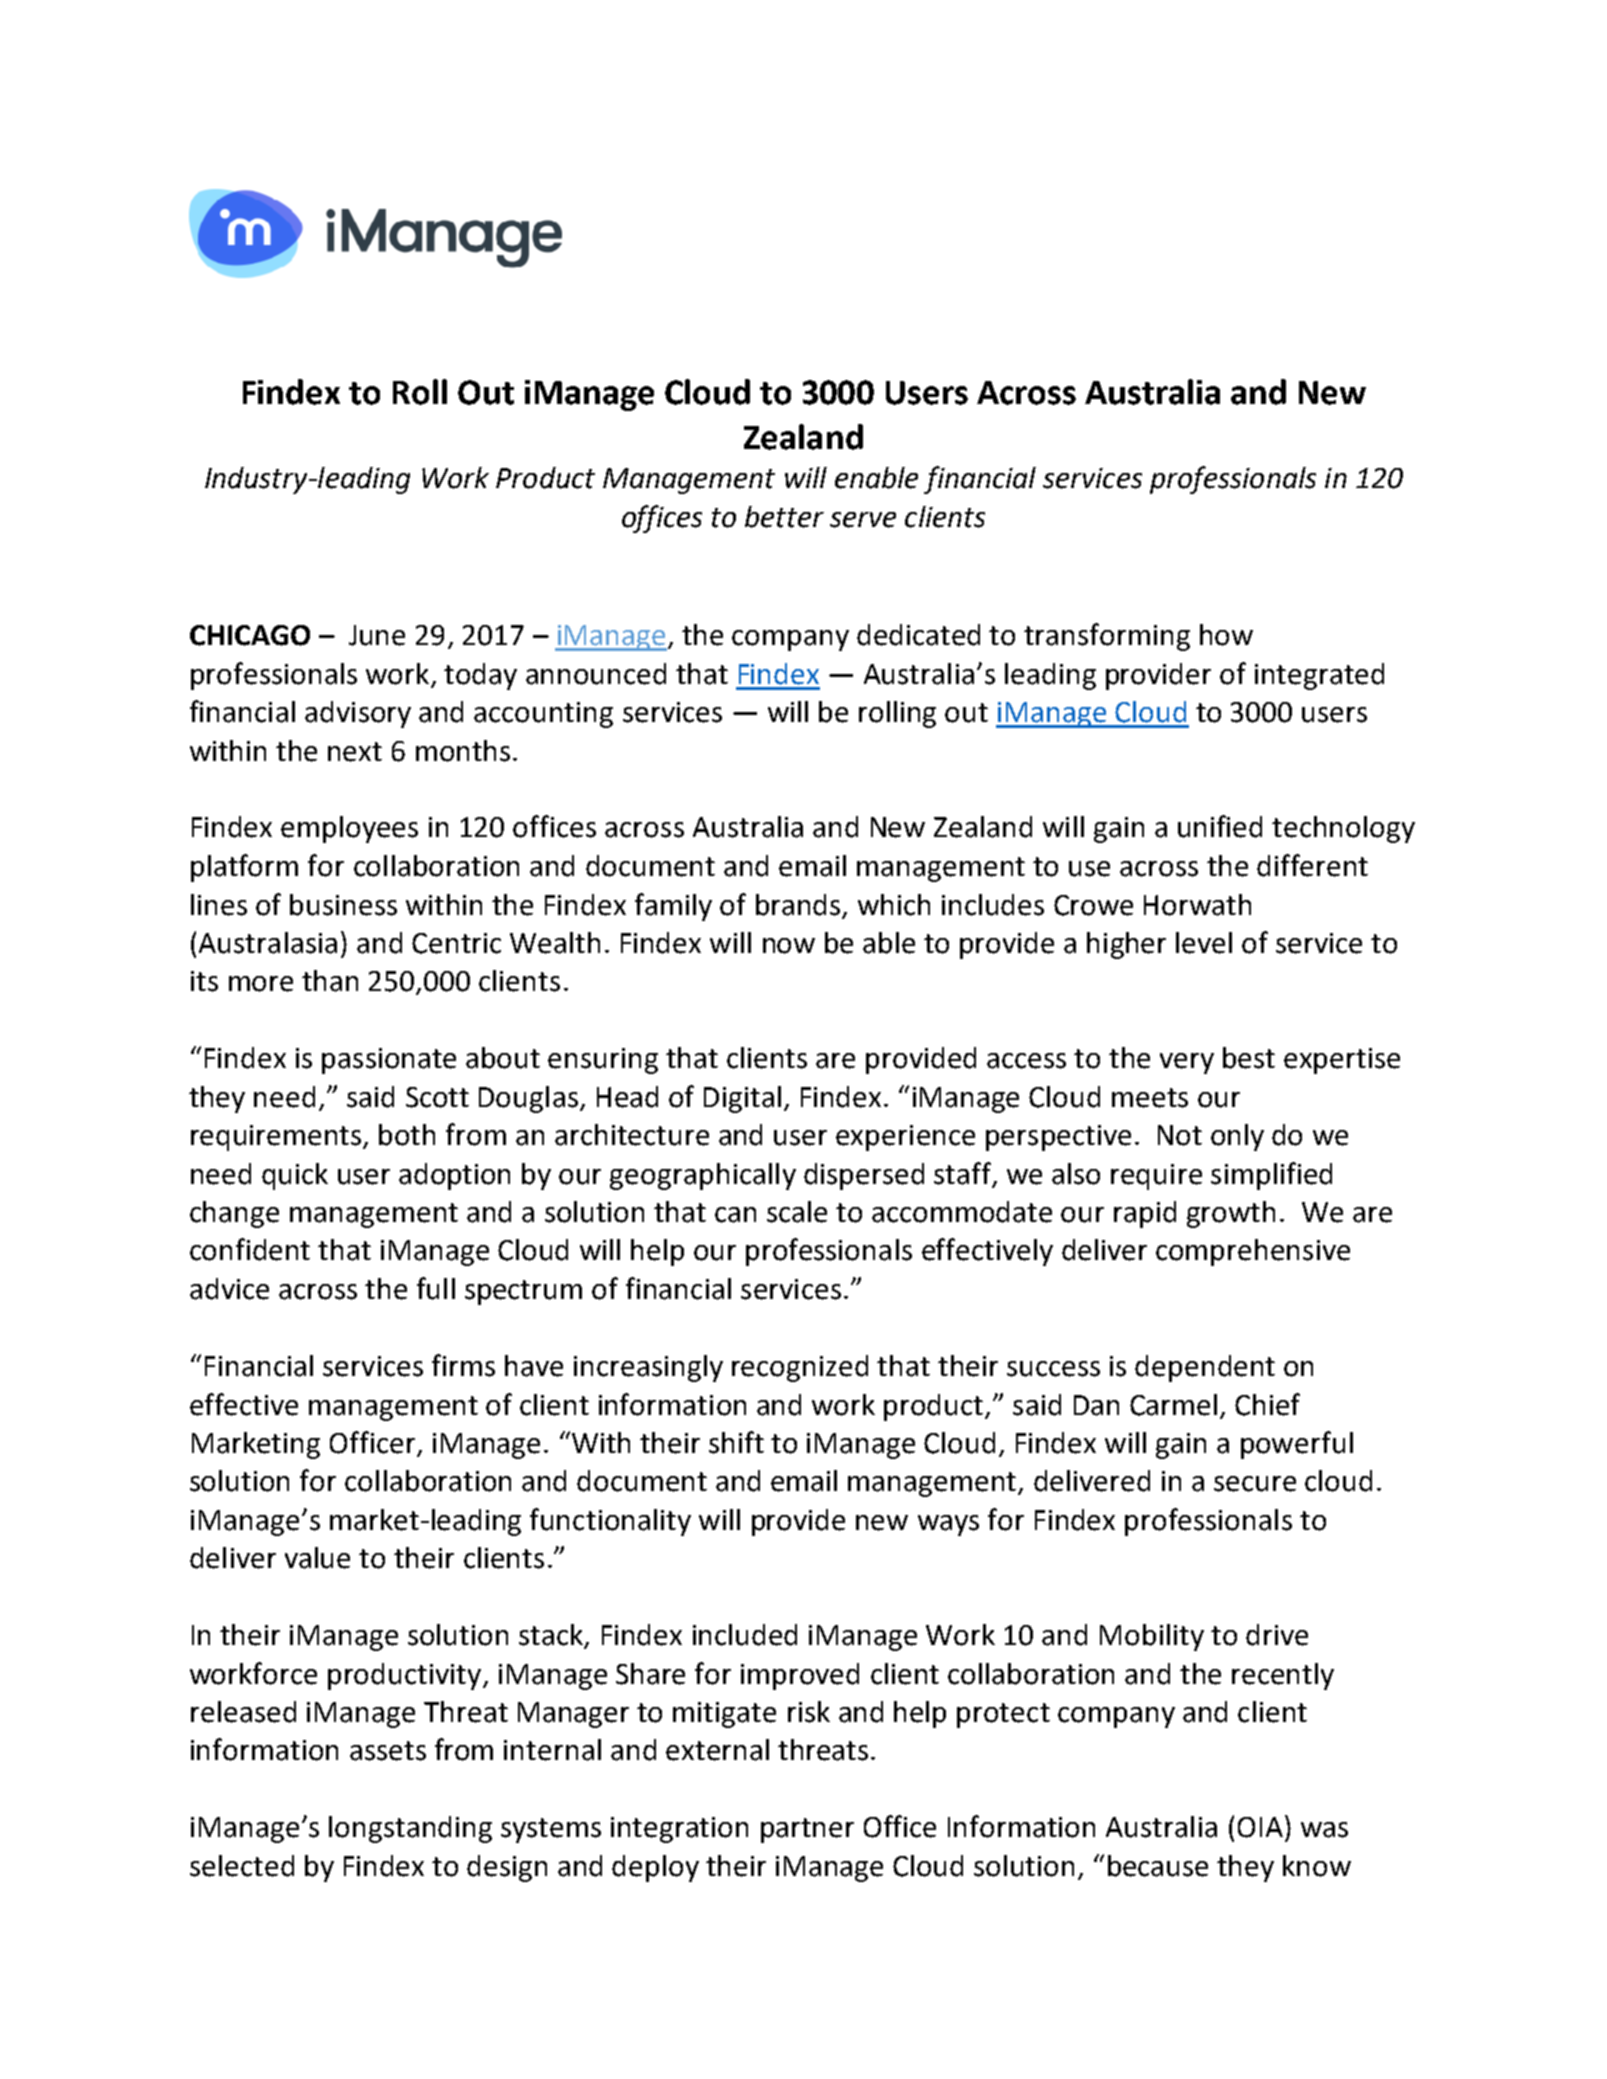  Describe the element at coordinates (742, 1099) in the screenshot. I see `Digital` at that location.
